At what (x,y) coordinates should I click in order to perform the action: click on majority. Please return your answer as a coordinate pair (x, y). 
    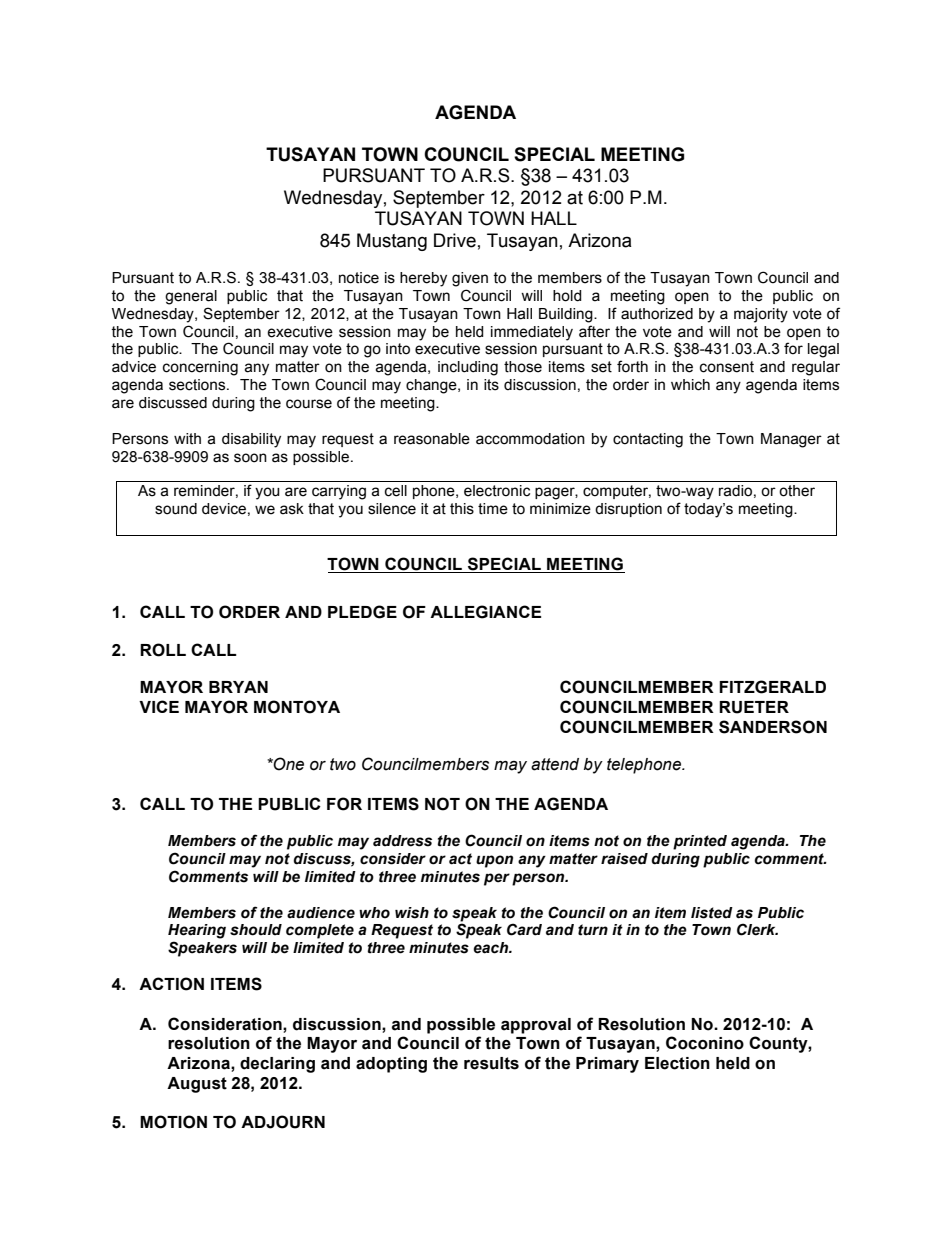
    Looking at the image, I should click on (761, 315).
